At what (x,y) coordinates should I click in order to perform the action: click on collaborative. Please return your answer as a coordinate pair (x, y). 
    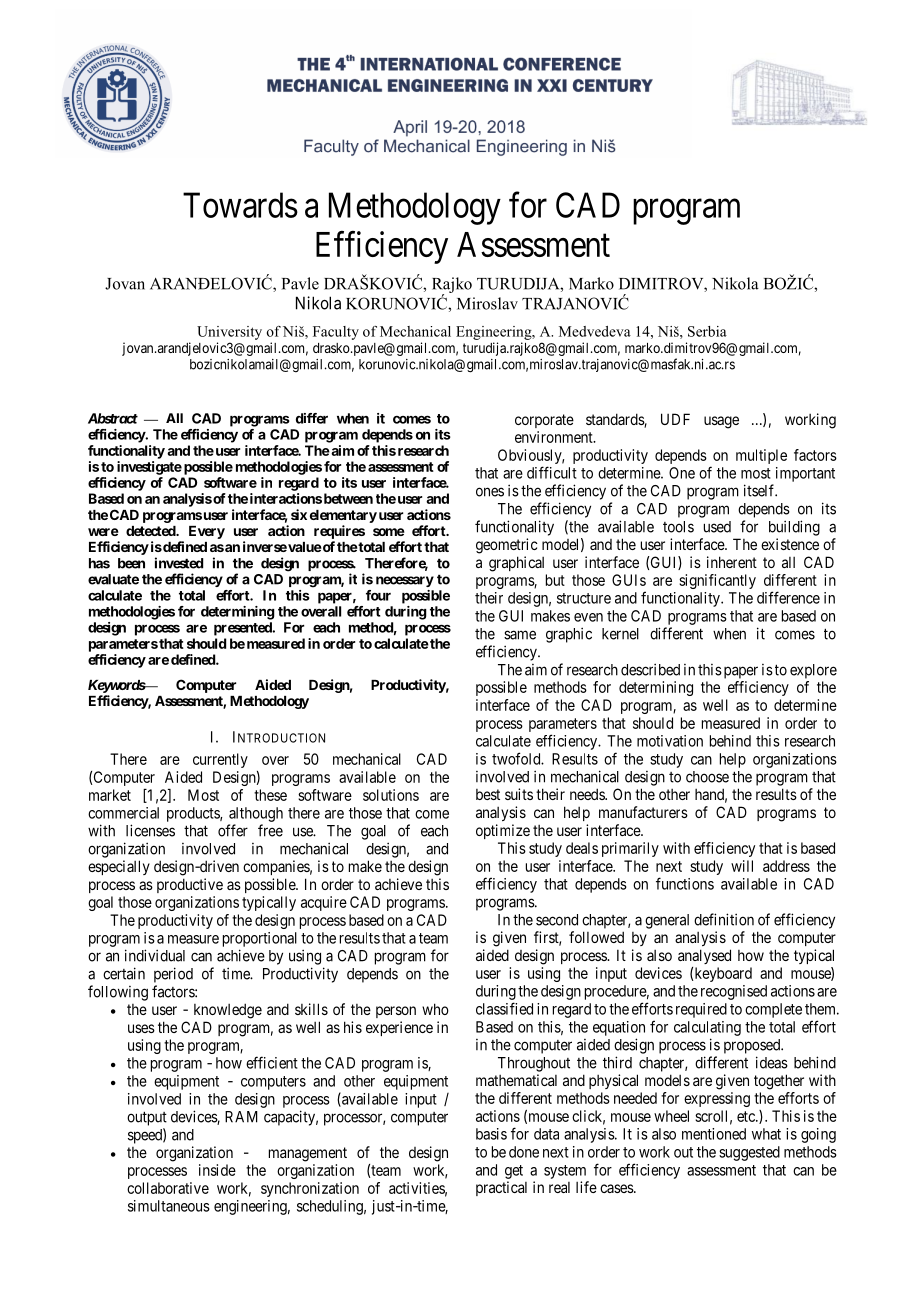
    Looking at the image, I should click on (168, 1188).
